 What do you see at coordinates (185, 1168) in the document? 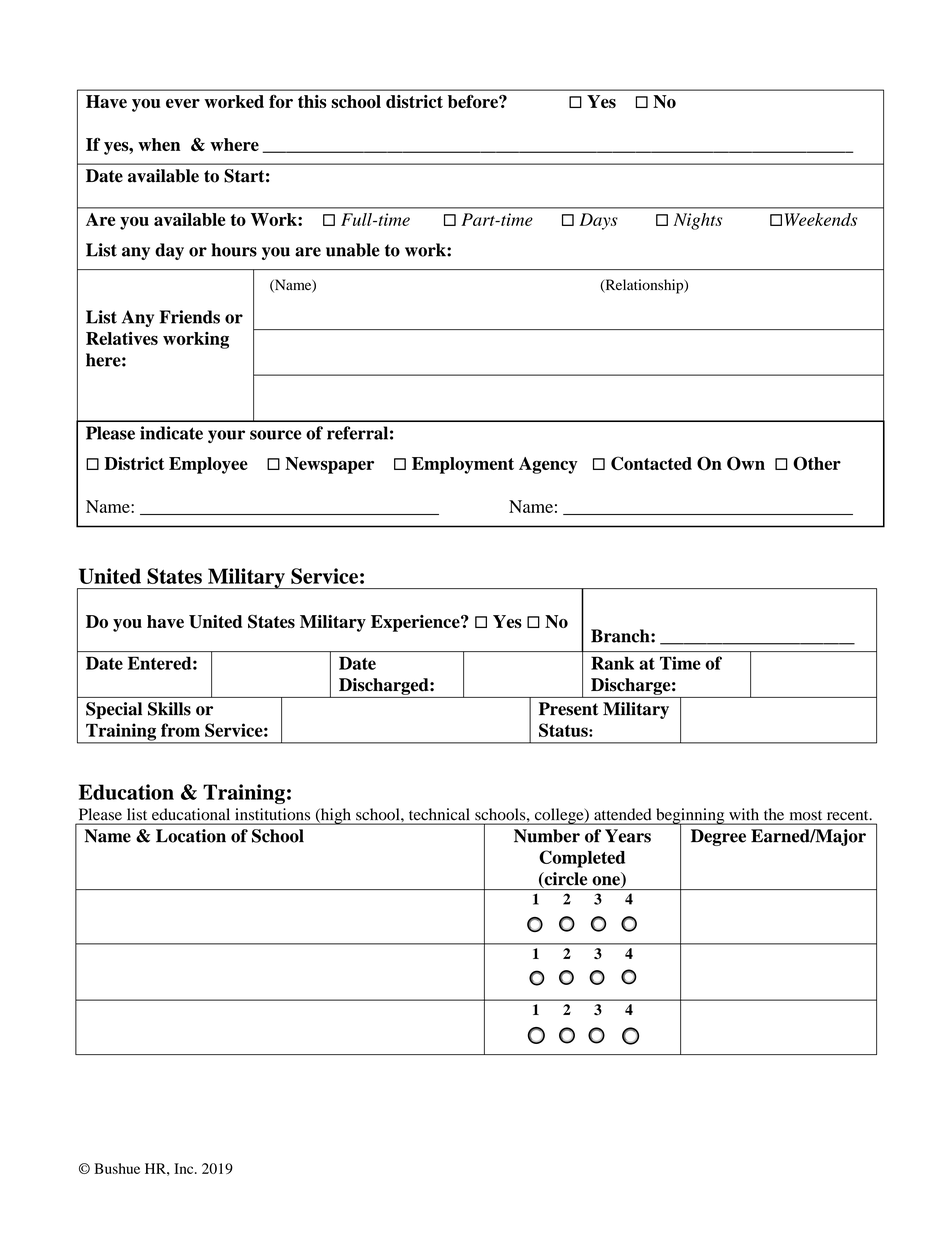
I see `Inc` at bounding box center [185, 1168].
